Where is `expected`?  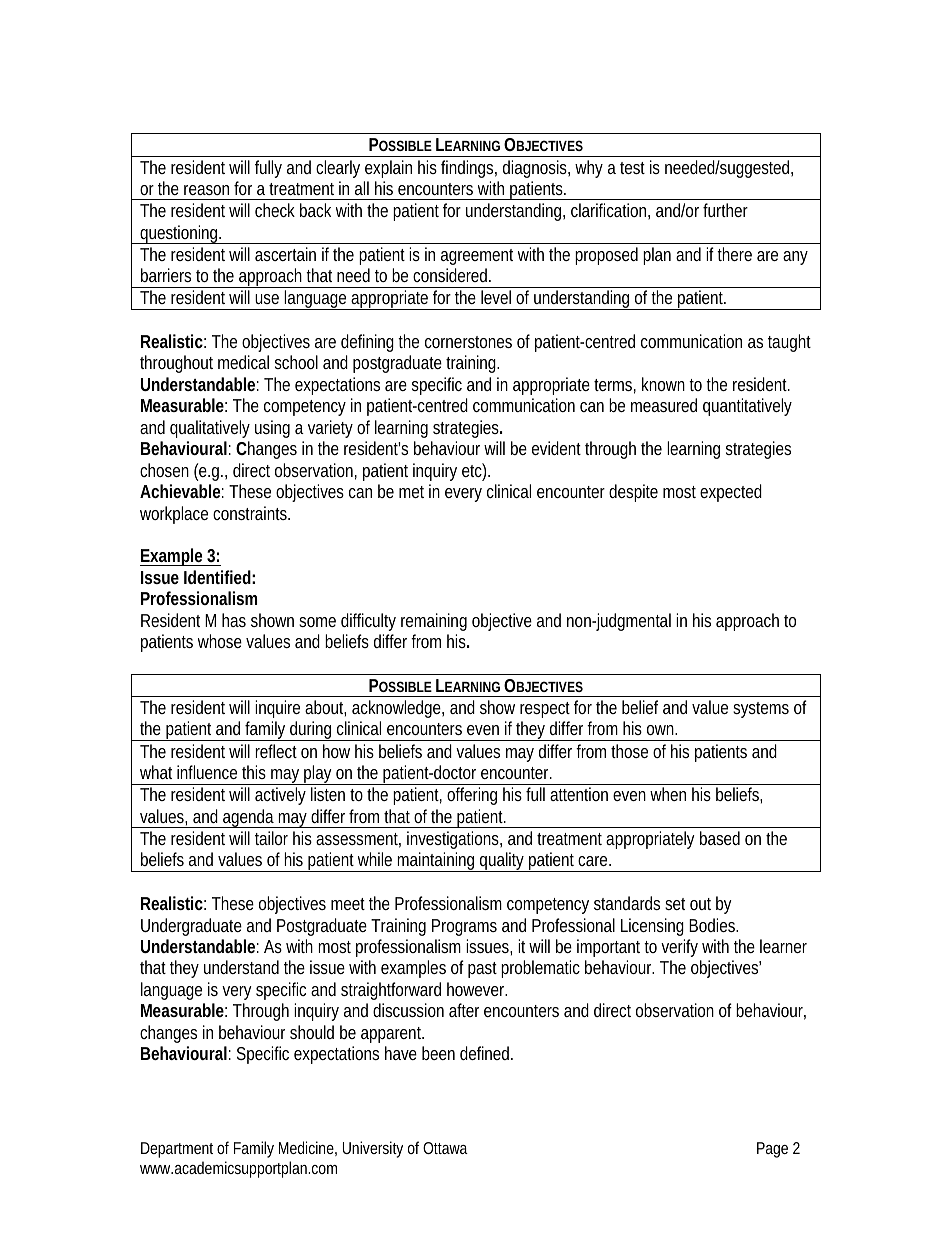 expected is located at coordinates (731, 493).
